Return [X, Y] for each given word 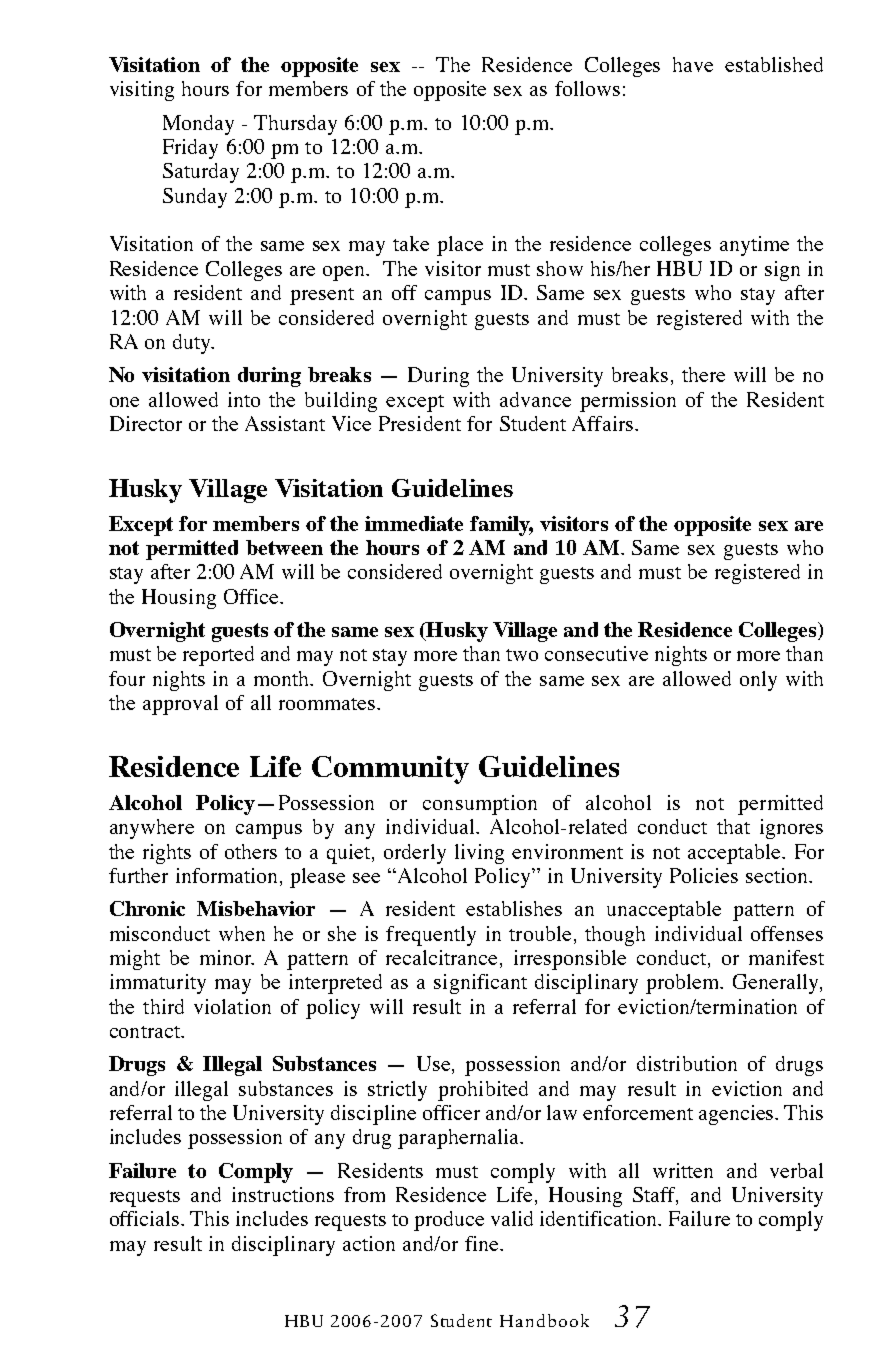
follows [587, 88]
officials [146, 1218]
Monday [198, 125]
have [693, 64]
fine [483, 1243]
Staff [655, 1196]
